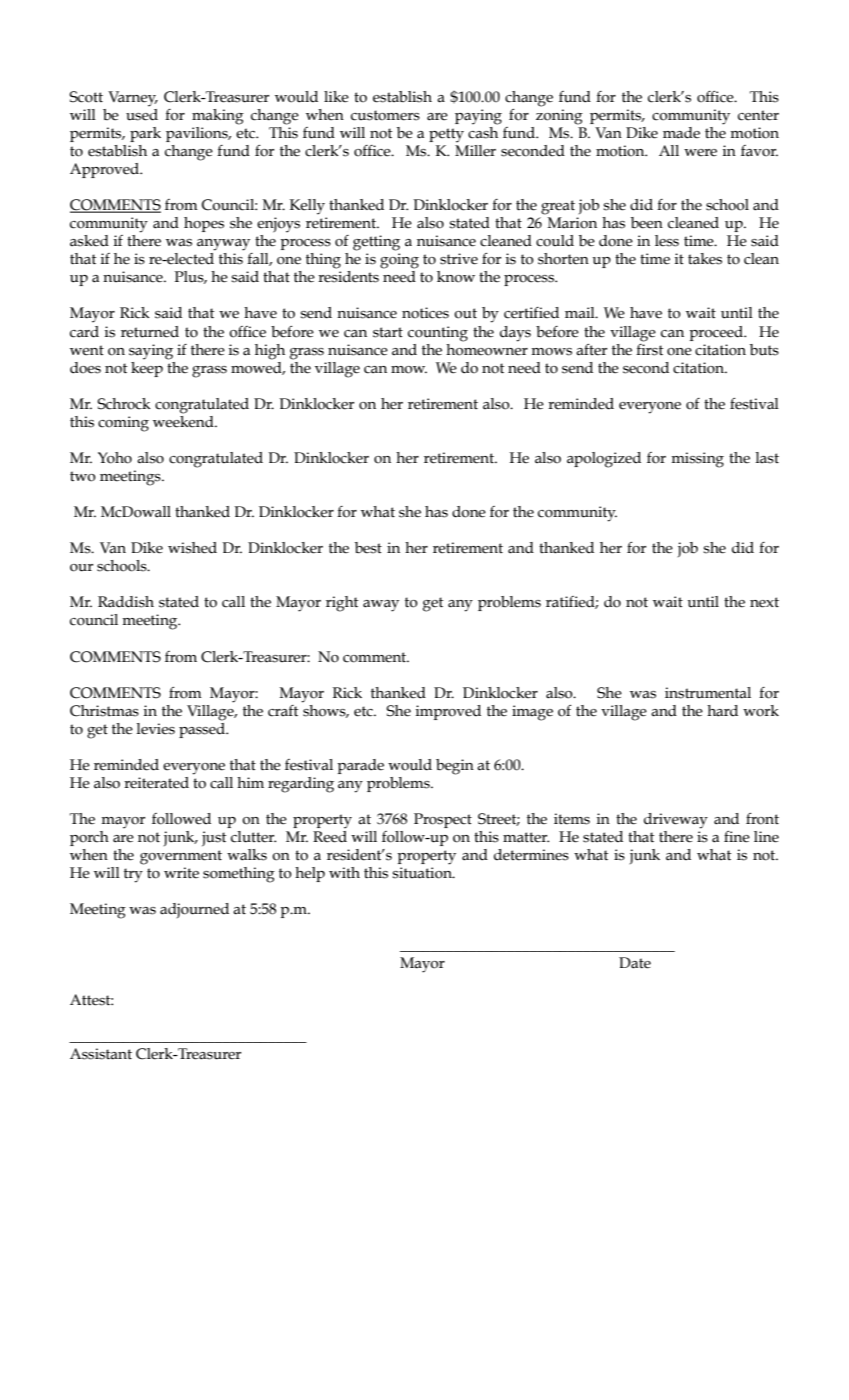 The height and width of the screenshot is (1400, 849). I want to click on first, so click(649, 348).
